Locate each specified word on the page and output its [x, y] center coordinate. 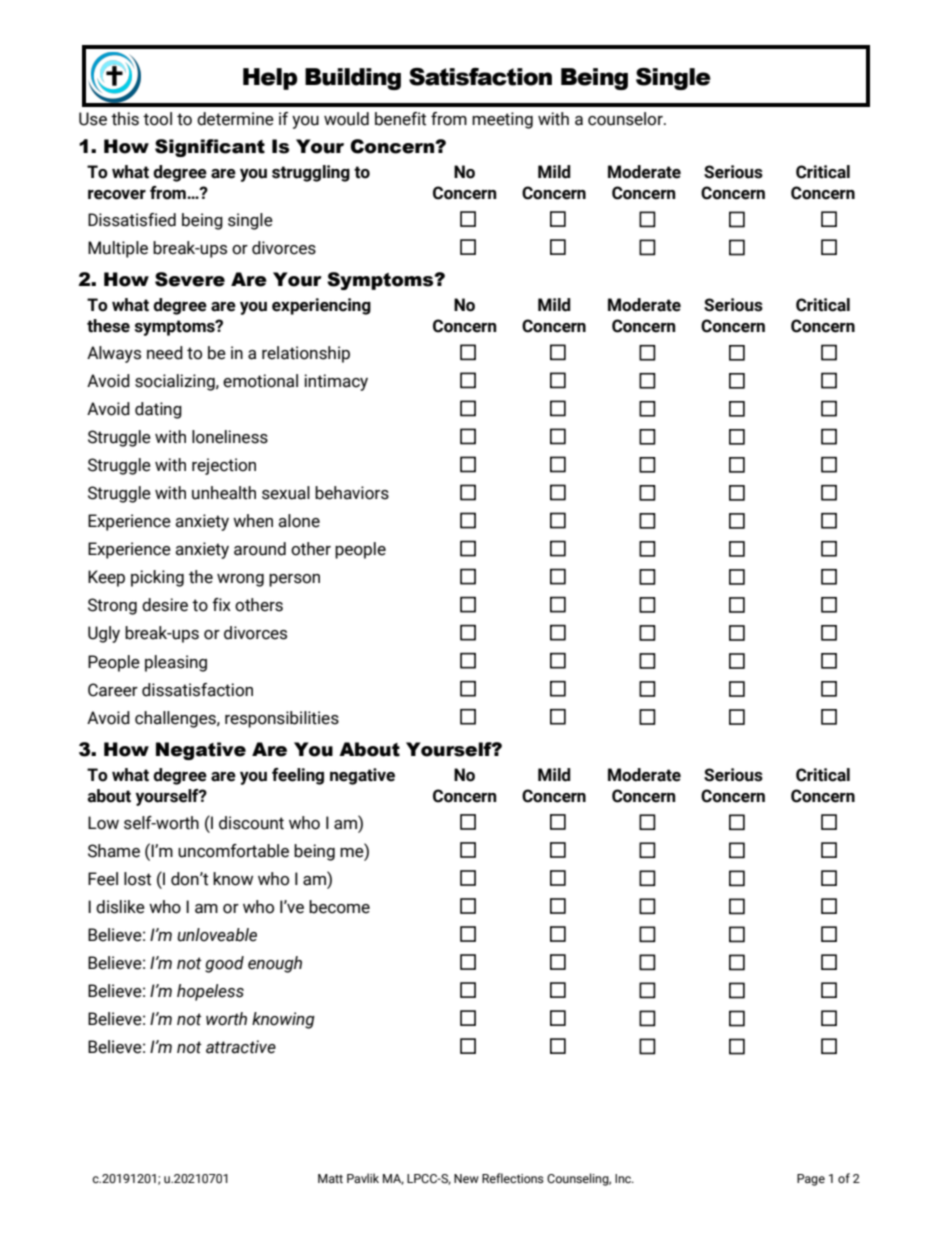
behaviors [352, 493]
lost [137, 879]
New [466, 1178]
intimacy [336, 382]
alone [299, 521]
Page [811, 1180]
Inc [624, 1178]
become [339, 907]
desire [165, 605]
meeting [502, 120]
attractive [241, 1047]
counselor [626, 119]
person [294, 580]
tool [157, 119]
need [165, 353]
